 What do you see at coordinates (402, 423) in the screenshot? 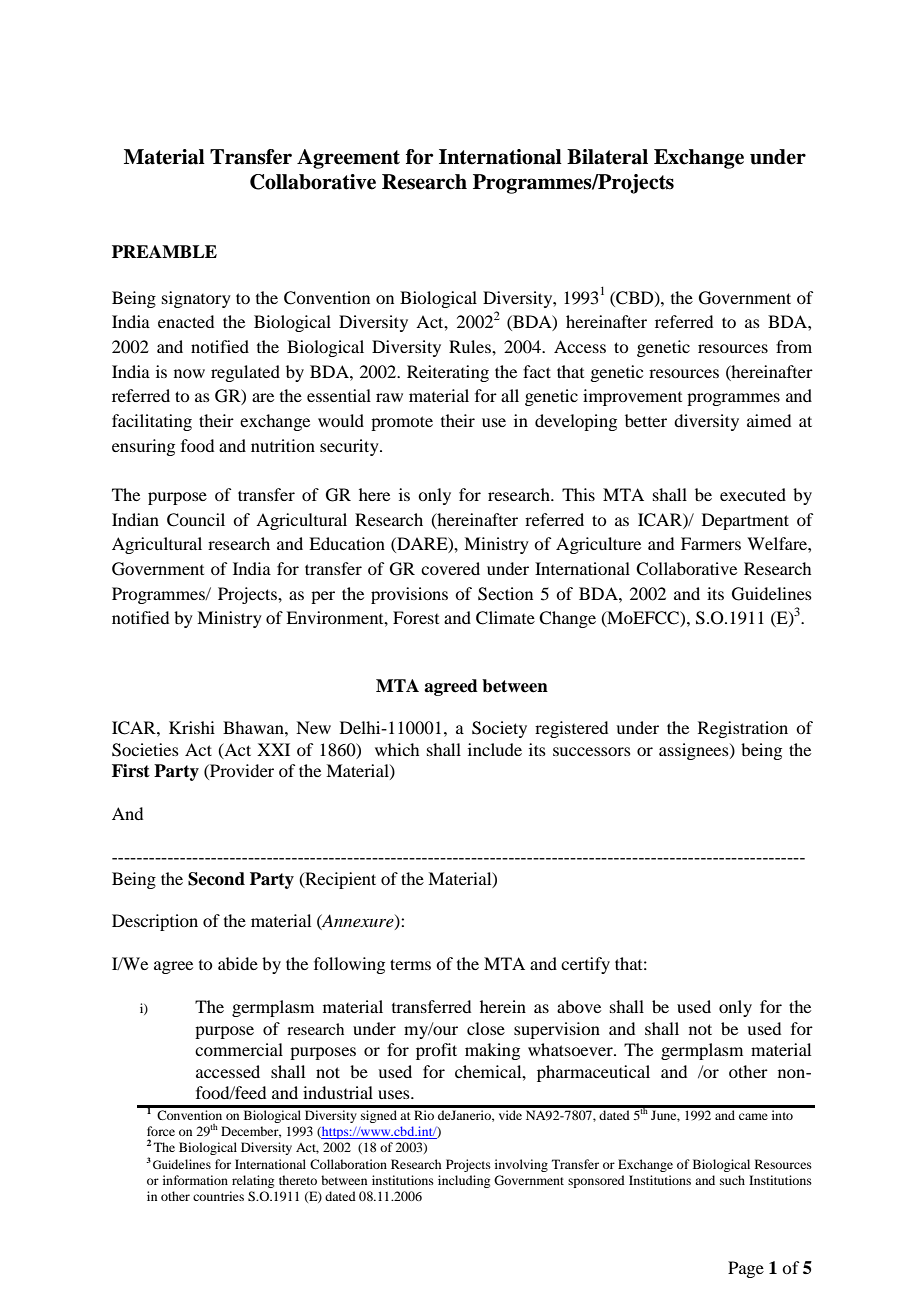
I see `promote` at bounding box center [402, 423].
